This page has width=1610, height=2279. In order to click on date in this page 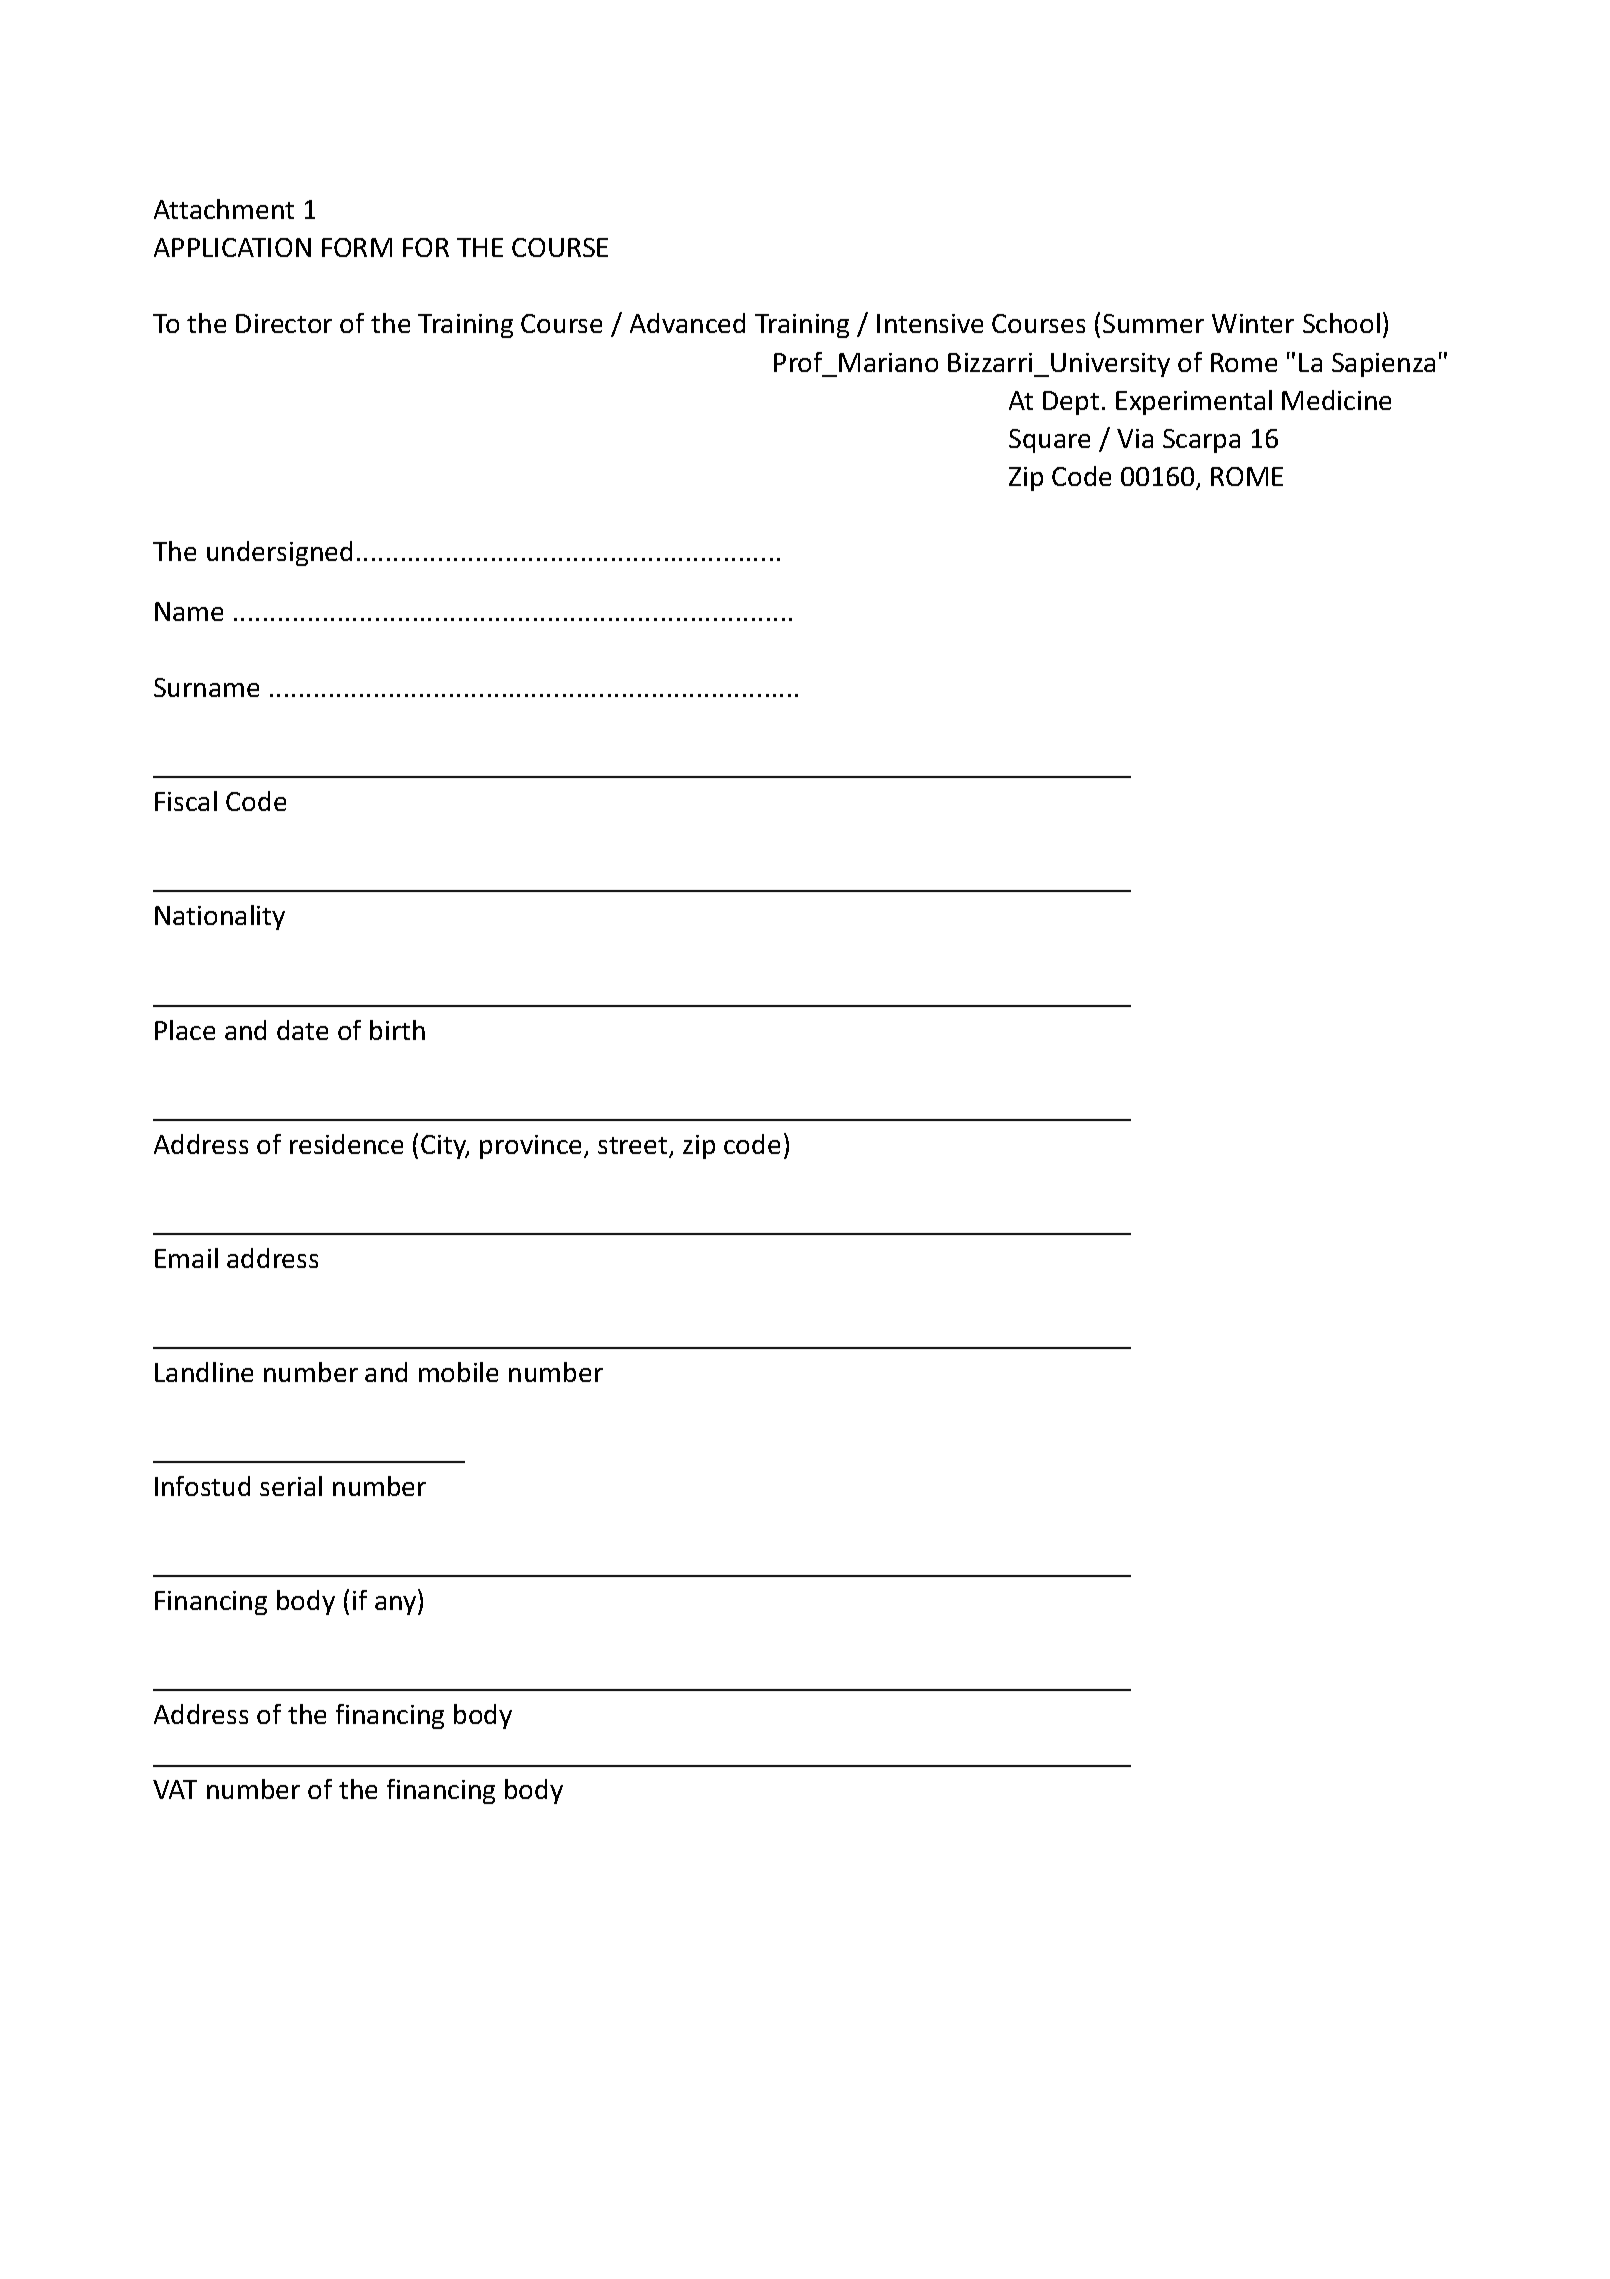, I will do `click(302, 1030)`.
